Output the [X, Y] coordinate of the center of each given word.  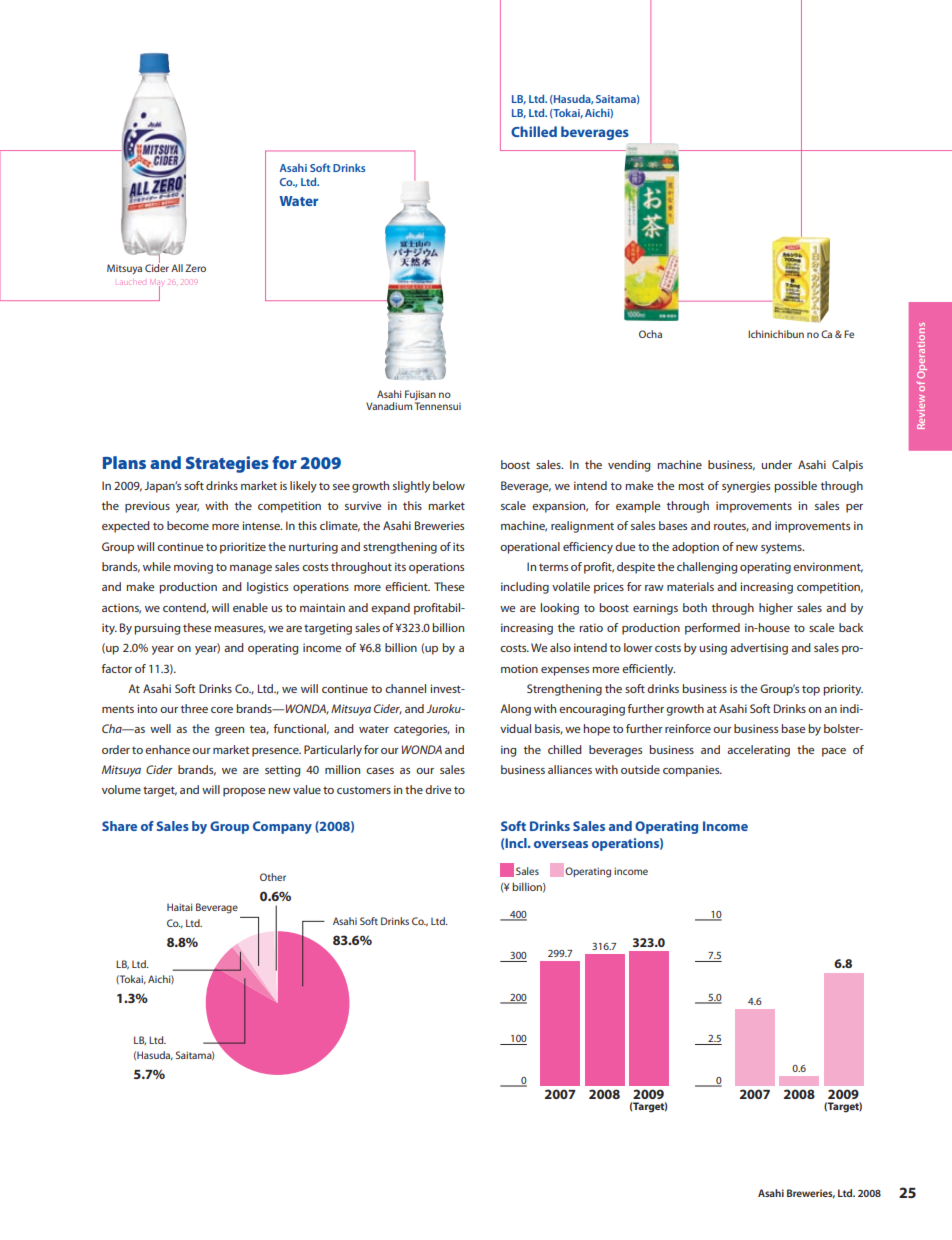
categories [422, 730]
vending [629, 466]
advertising [759, 649]
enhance [167, 749]
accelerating [758, 751]
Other [273, 877]
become [188, 525]
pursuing [157, 629]
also [560, 647]
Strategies [227, 464]
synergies [746, 487]
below [449, 485]
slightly [411, 487]
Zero [195, 268]
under [776, 464]
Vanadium [389, 406]
